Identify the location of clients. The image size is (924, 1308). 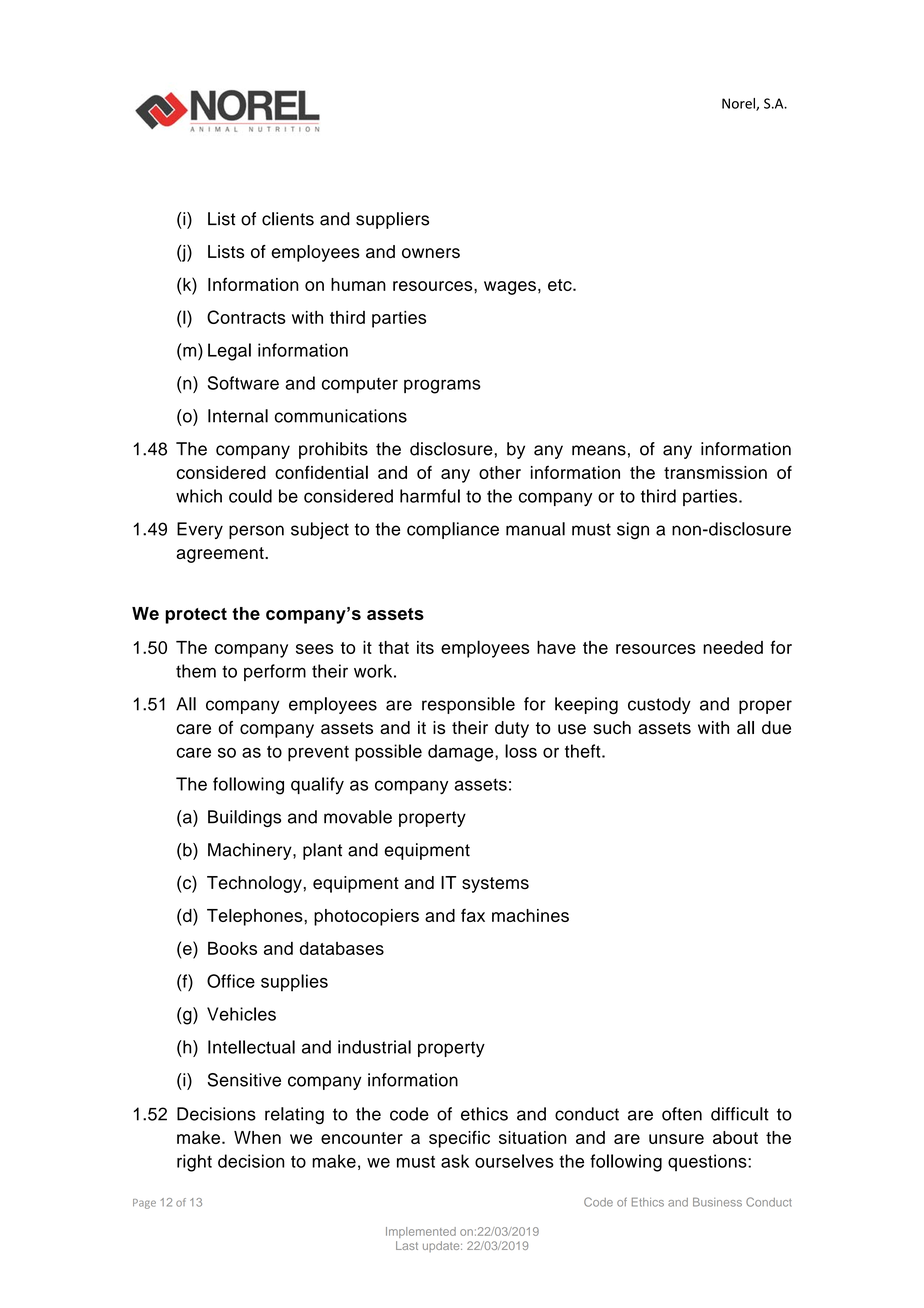
(288, 219).
